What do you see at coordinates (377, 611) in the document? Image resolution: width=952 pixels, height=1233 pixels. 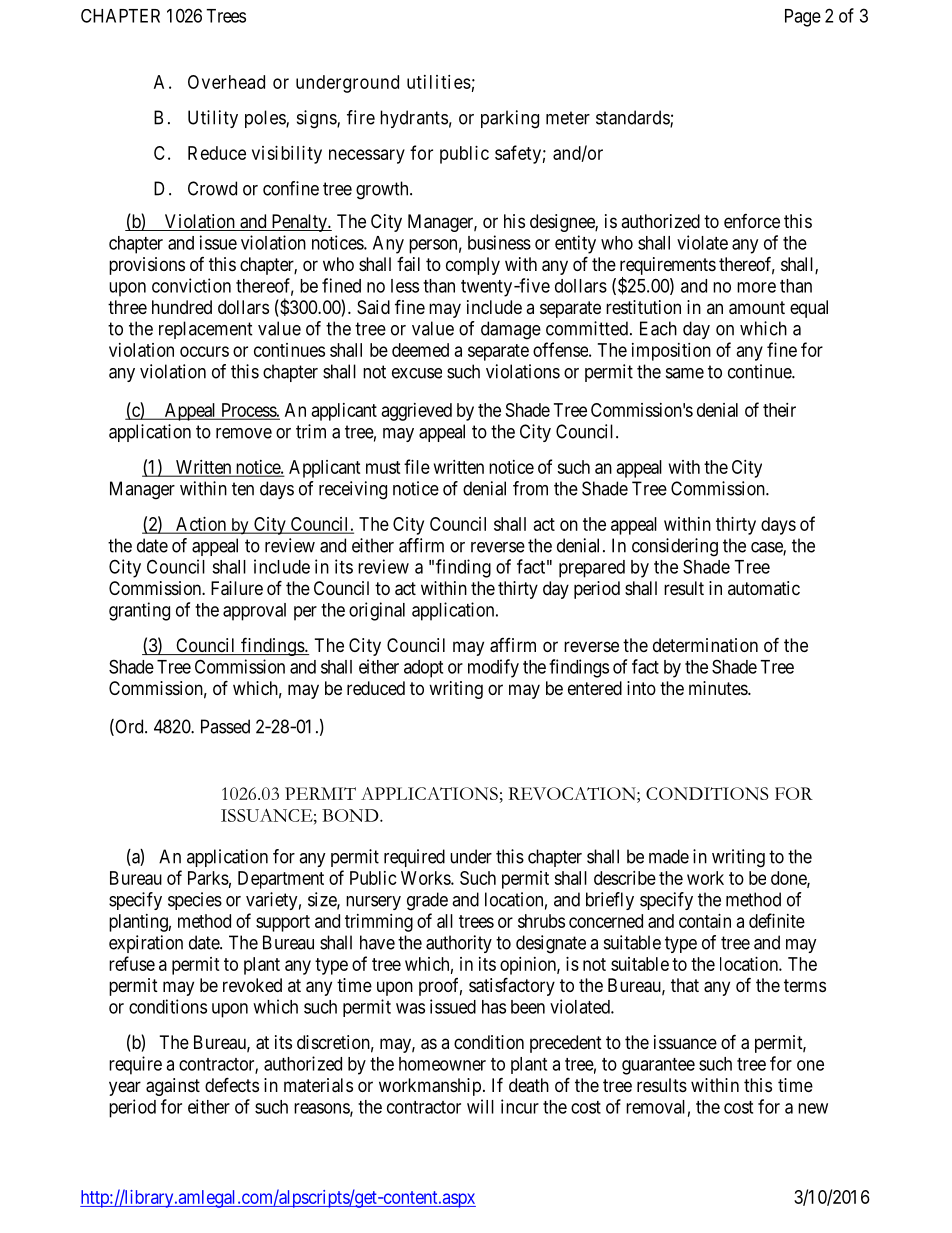 I see `original` at bounding box center [377, 611].
